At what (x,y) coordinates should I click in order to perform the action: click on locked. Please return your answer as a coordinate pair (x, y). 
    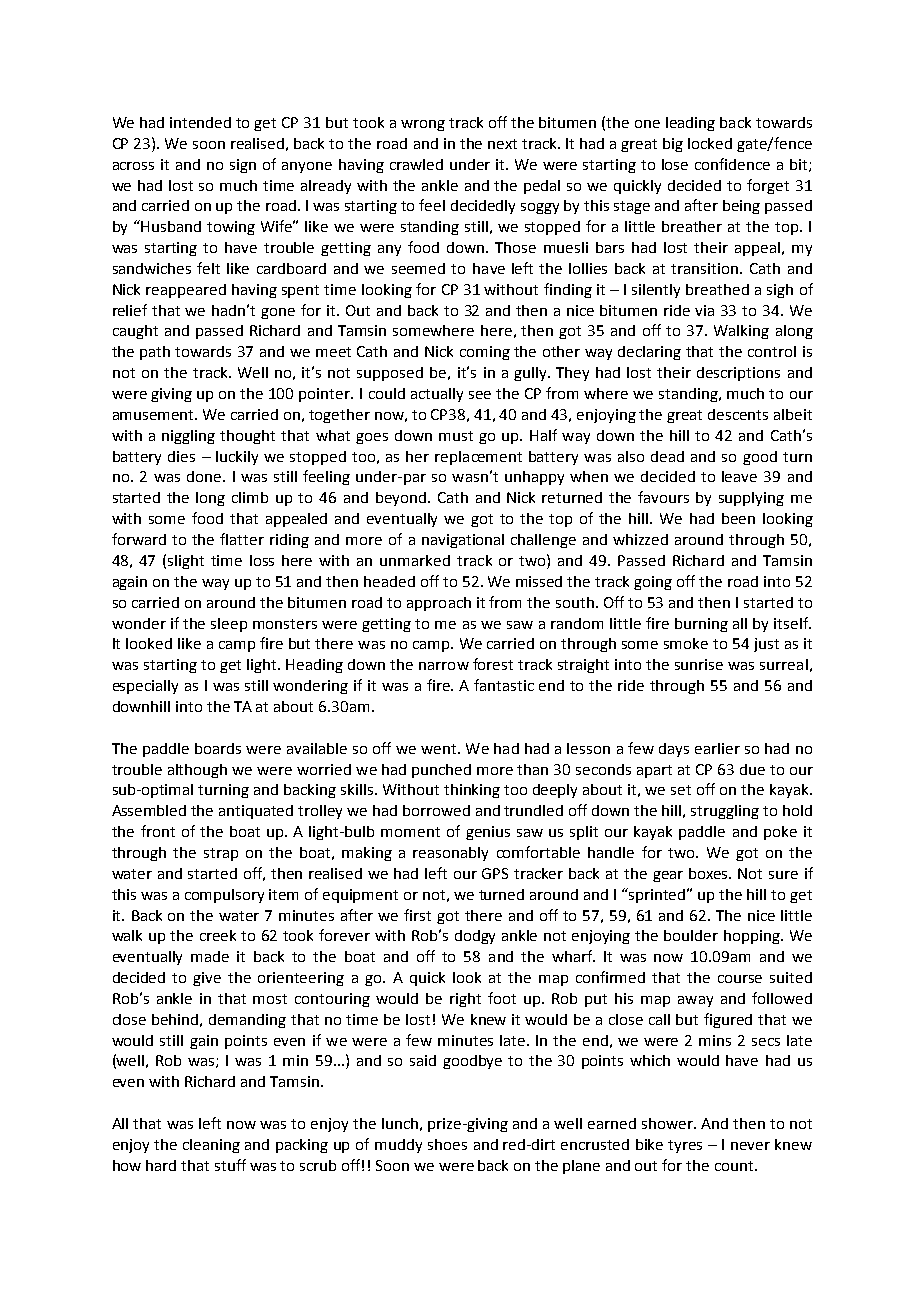
    Looking at the image, I should click on (710, 143).
